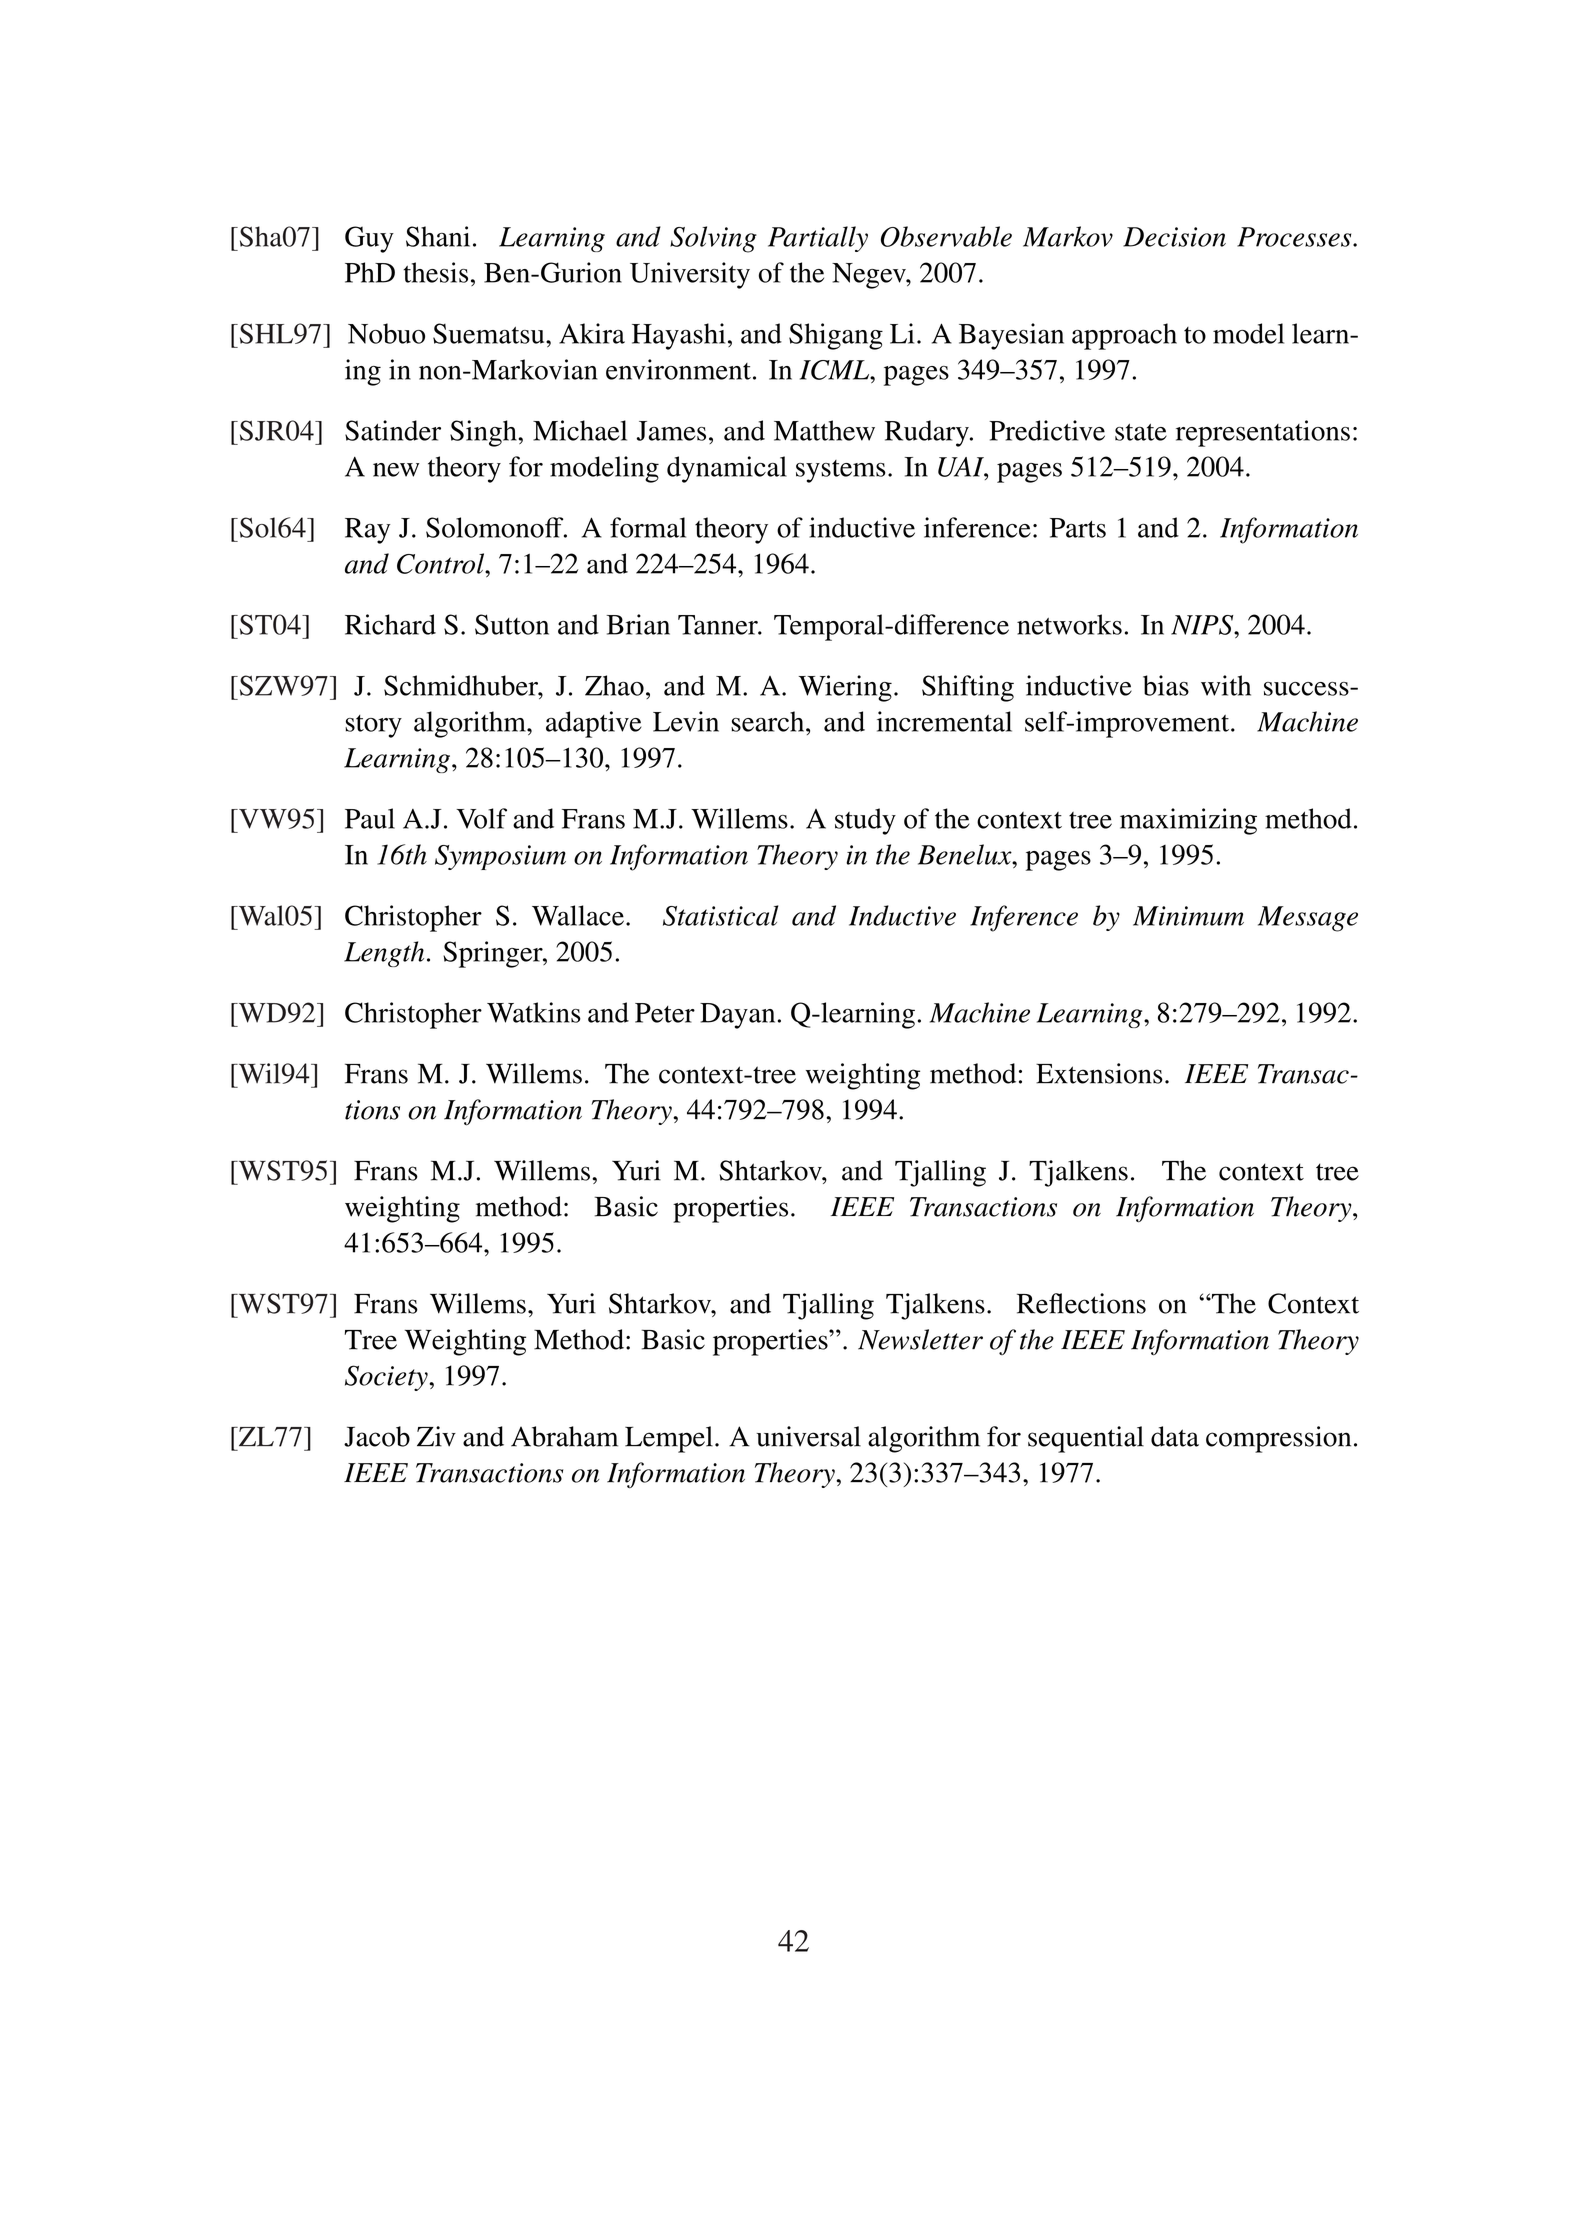 This screenshot has width=1581, height=2238. What do you see at coordinates (1099, 1073) in the screenshot?
I see `Extensions` at bounding box center [1099, 1073].
